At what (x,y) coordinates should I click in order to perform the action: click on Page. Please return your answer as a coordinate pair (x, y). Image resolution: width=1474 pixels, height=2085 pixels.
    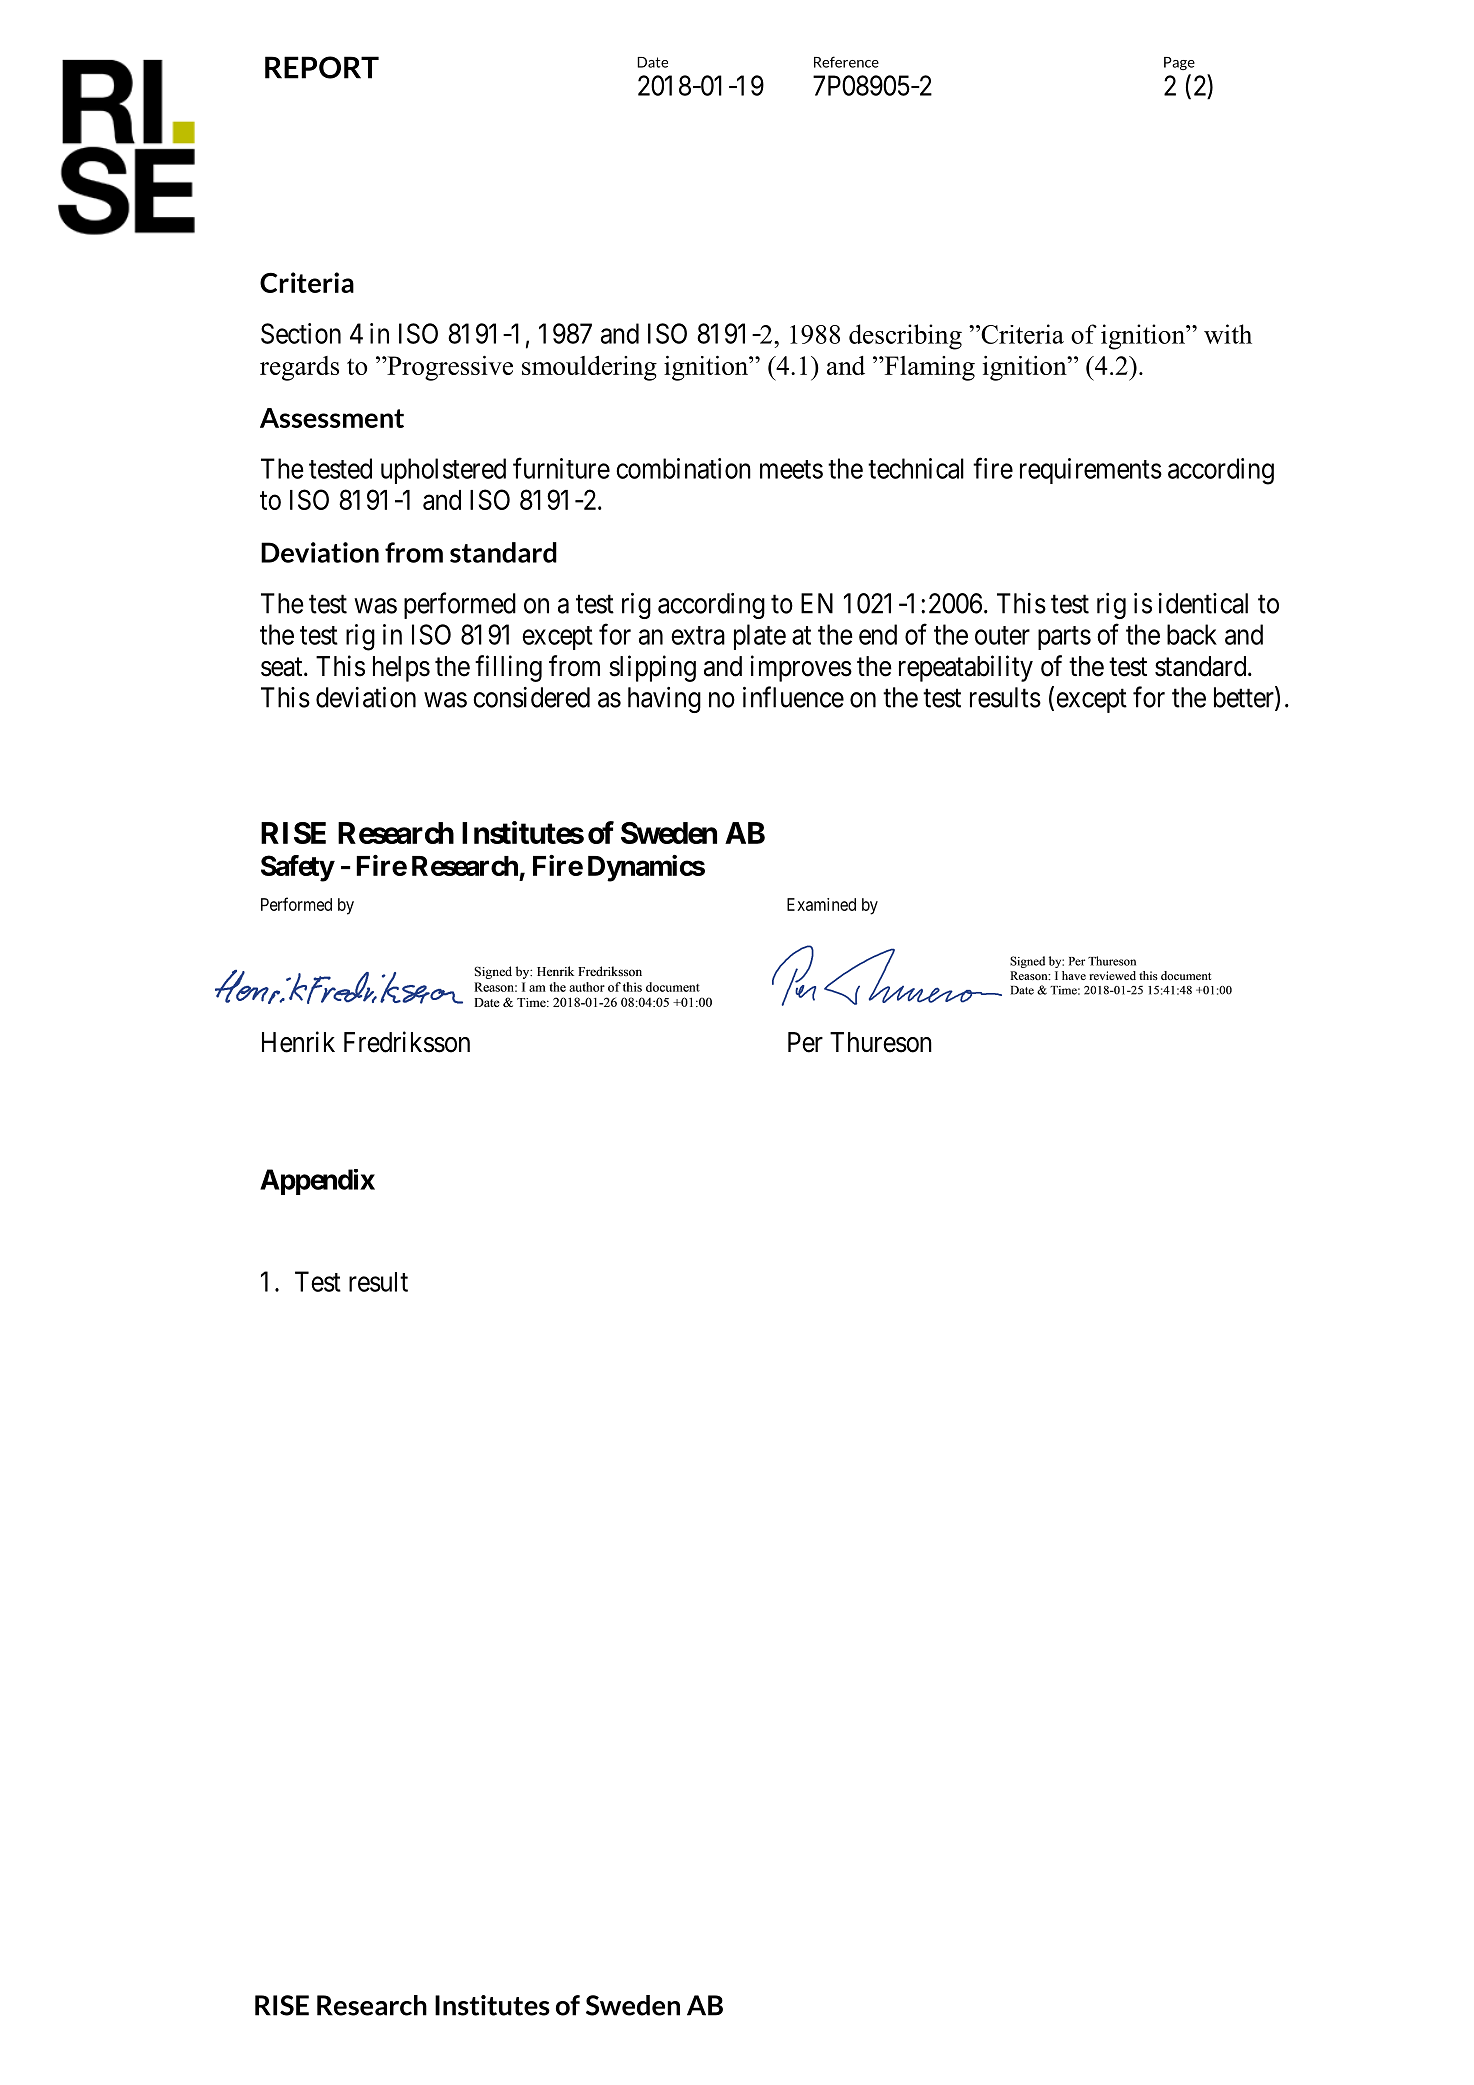
    Looking at the image, I should click on (1179, 63).
